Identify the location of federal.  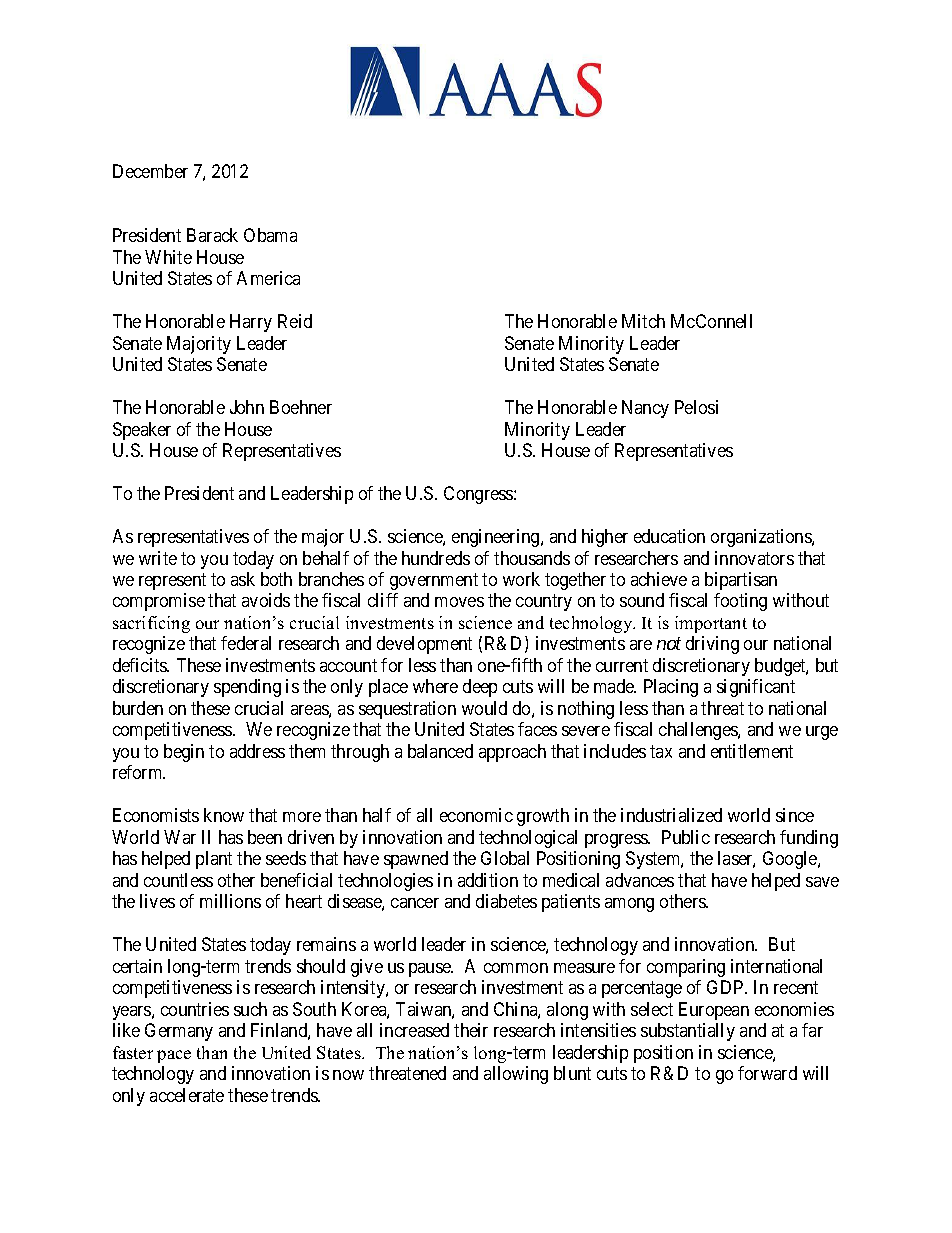
(246, 643).
